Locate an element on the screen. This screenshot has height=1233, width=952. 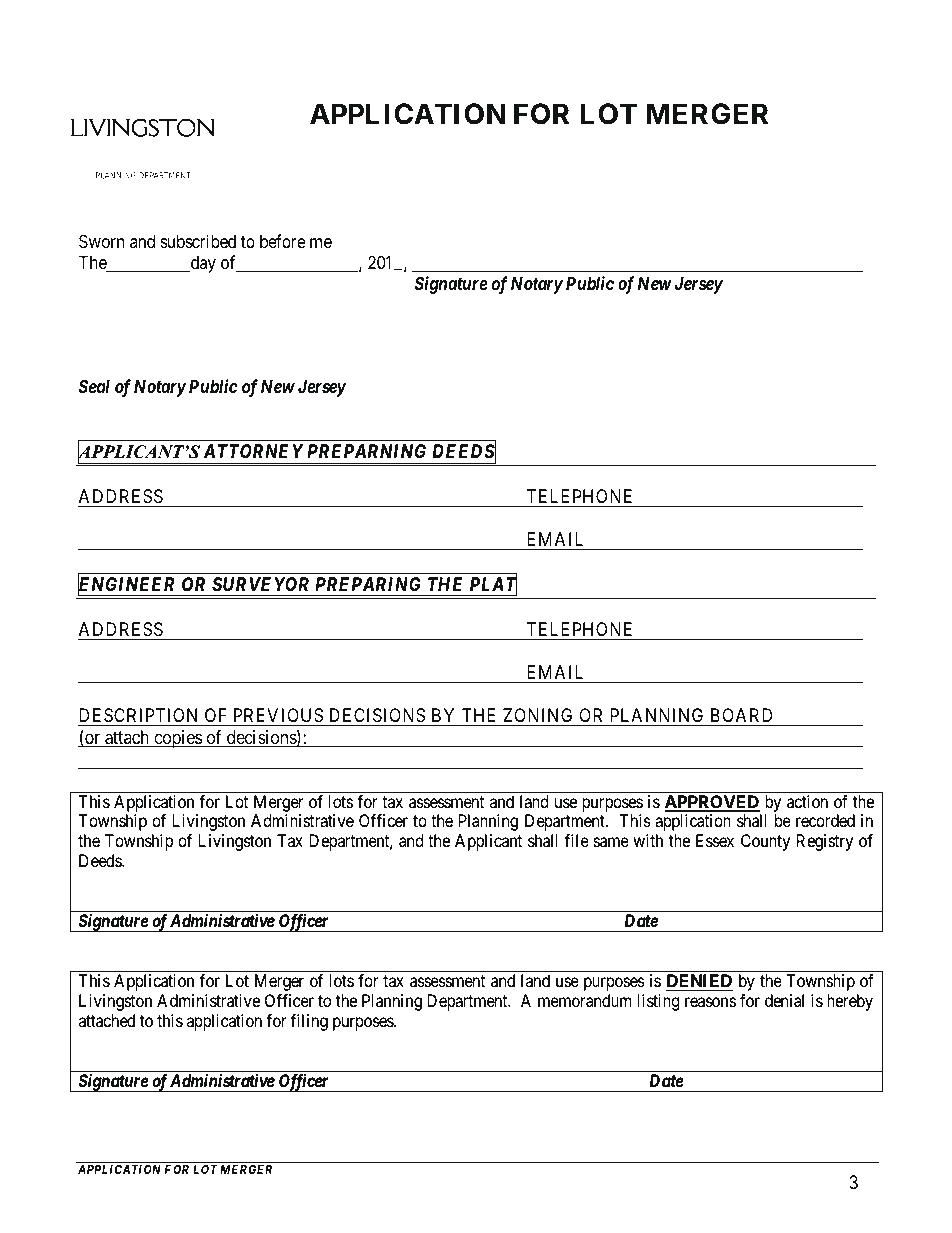
ZONING is located at coordinates (537, 715).
